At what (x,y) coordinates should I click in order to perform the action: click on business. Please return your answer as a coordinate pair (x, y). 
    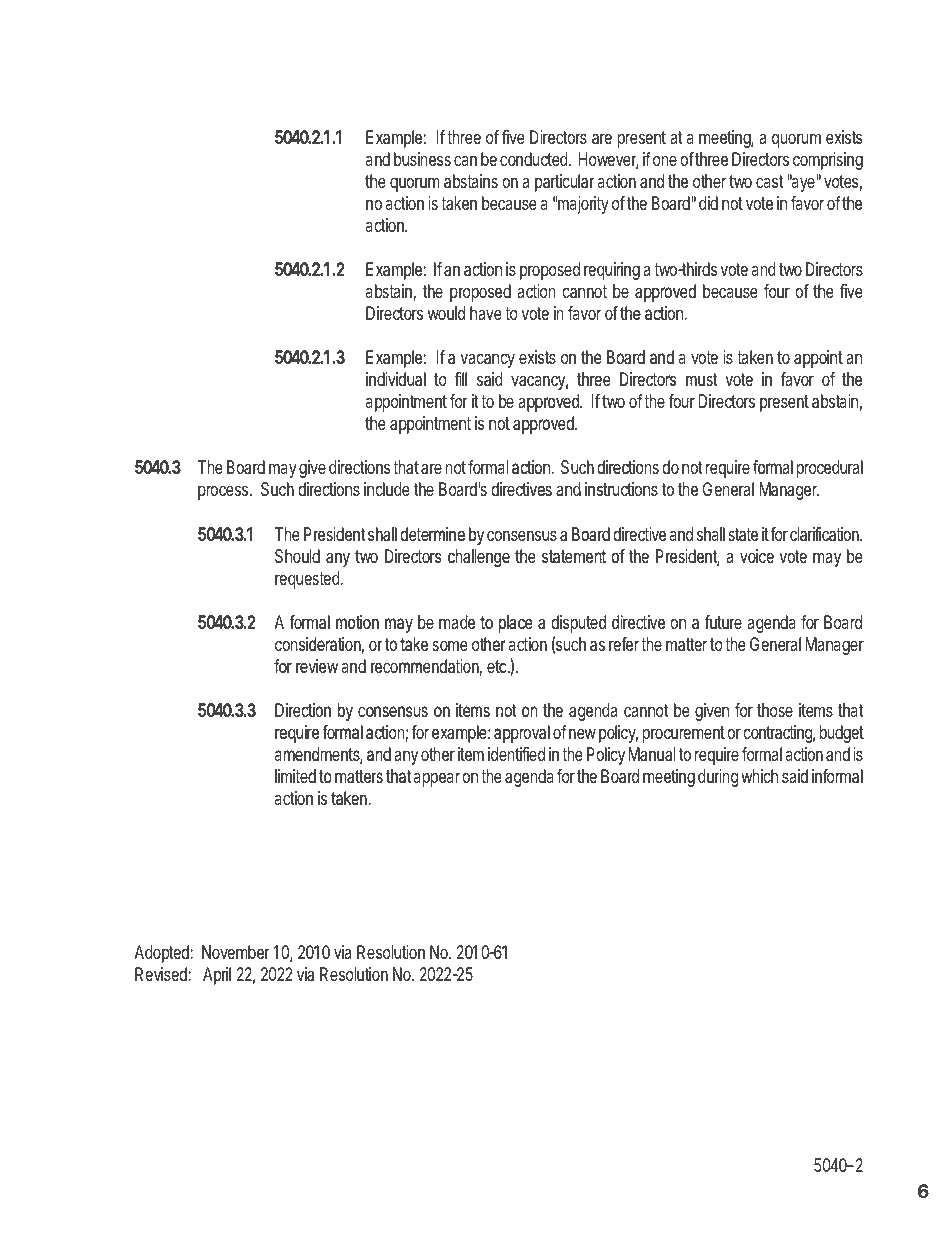
    Looking at the image, I should click on (422, 159).
